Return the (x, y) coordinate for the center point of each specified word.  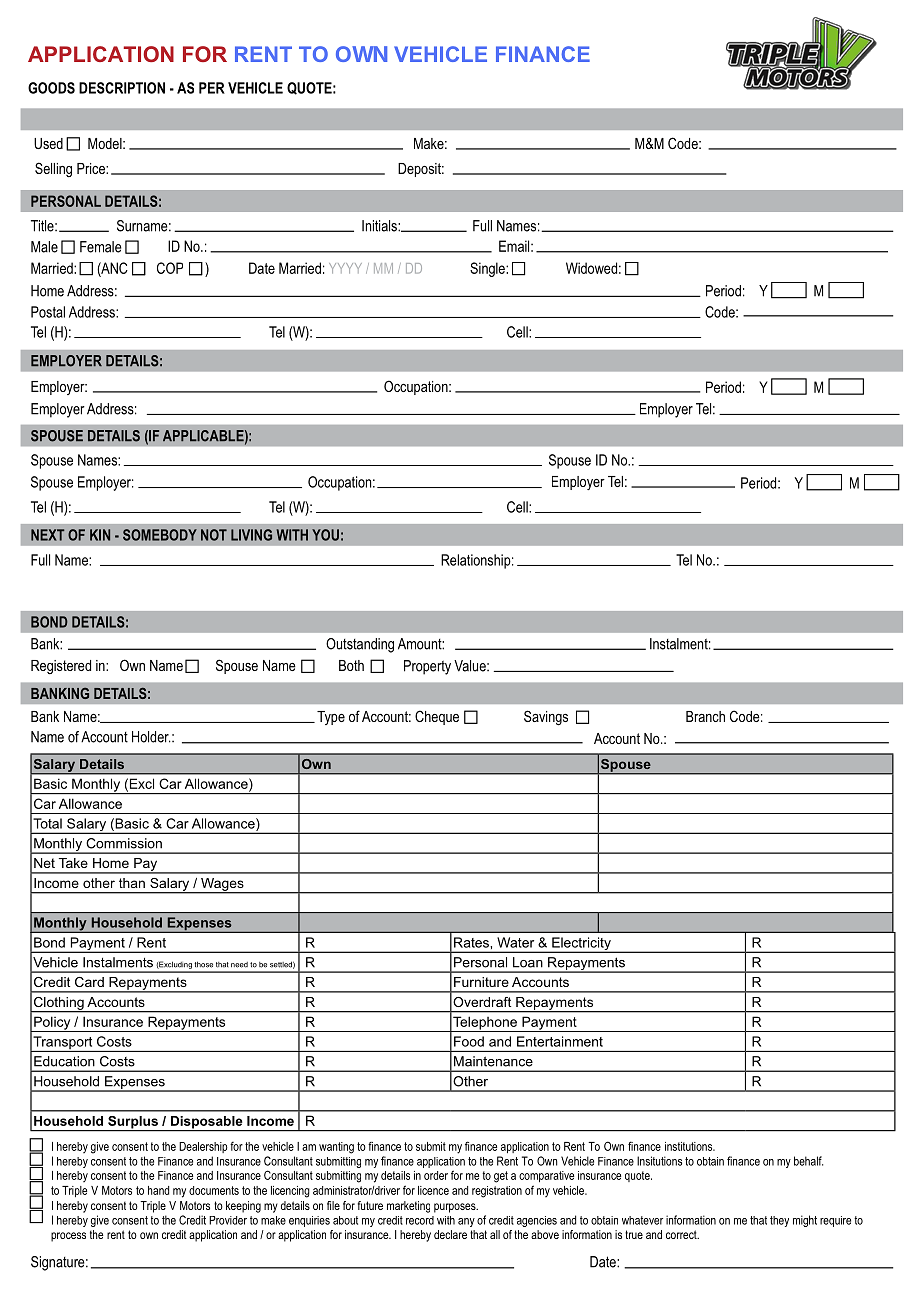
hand (158, 1190)
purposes (456, 1208)
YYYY (345, 268)
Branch (705, 716)
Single (488, 269)
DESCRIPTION (122, 88)
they (779, 1221)
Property (427, 667)
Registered (61, 667)
